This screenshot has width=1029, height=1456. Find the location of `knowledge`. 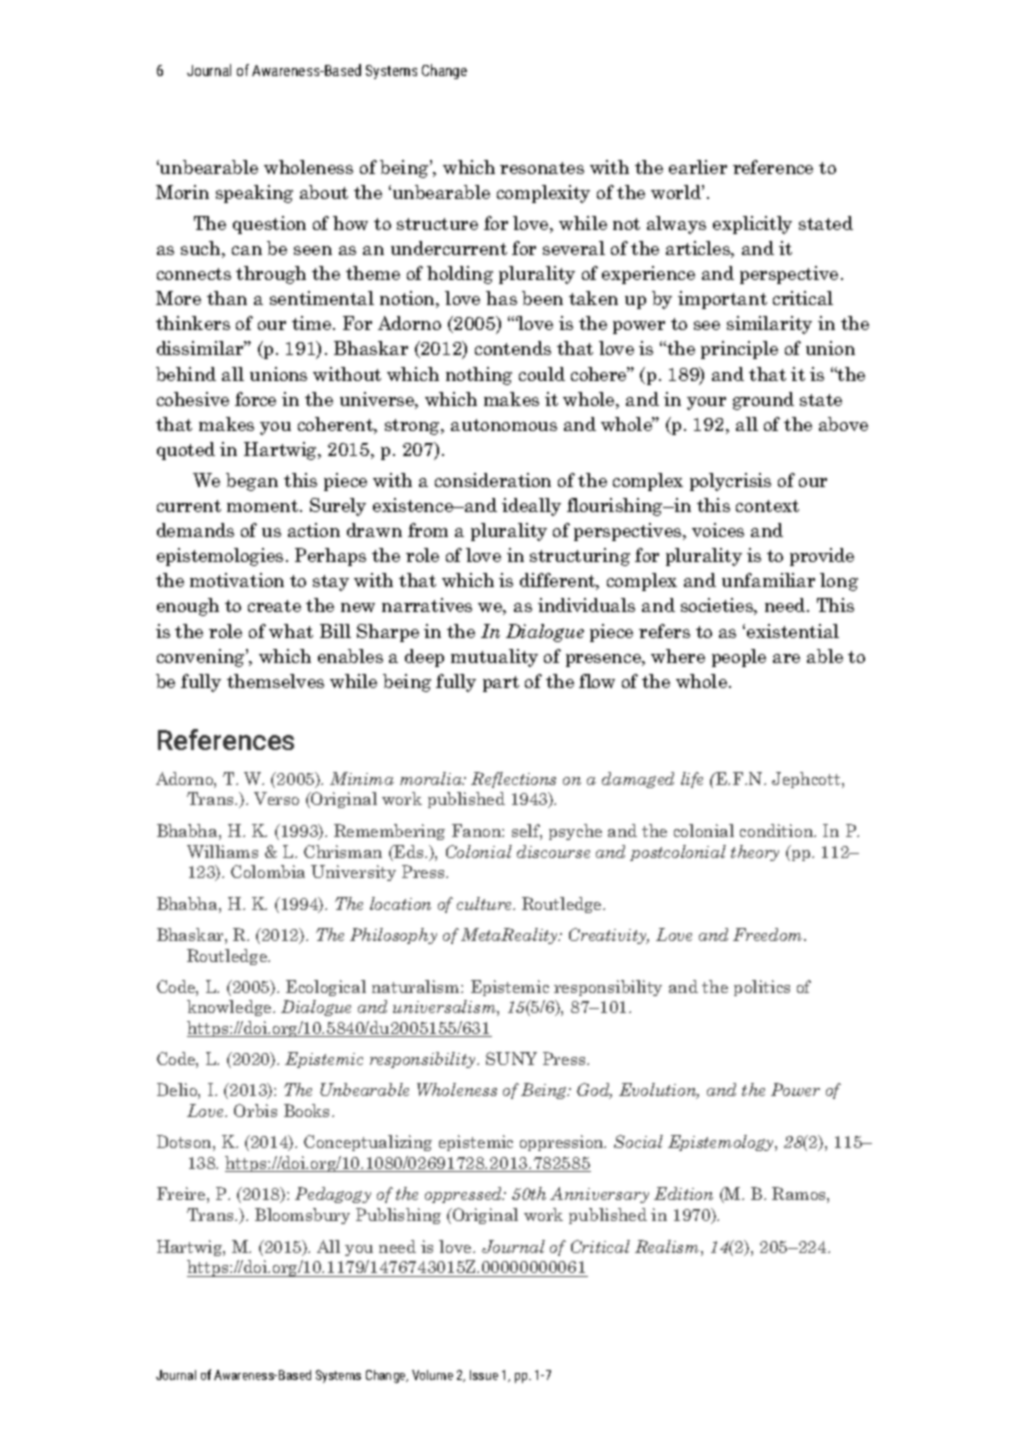

knowledge is located at coordinates (230, 1008).
